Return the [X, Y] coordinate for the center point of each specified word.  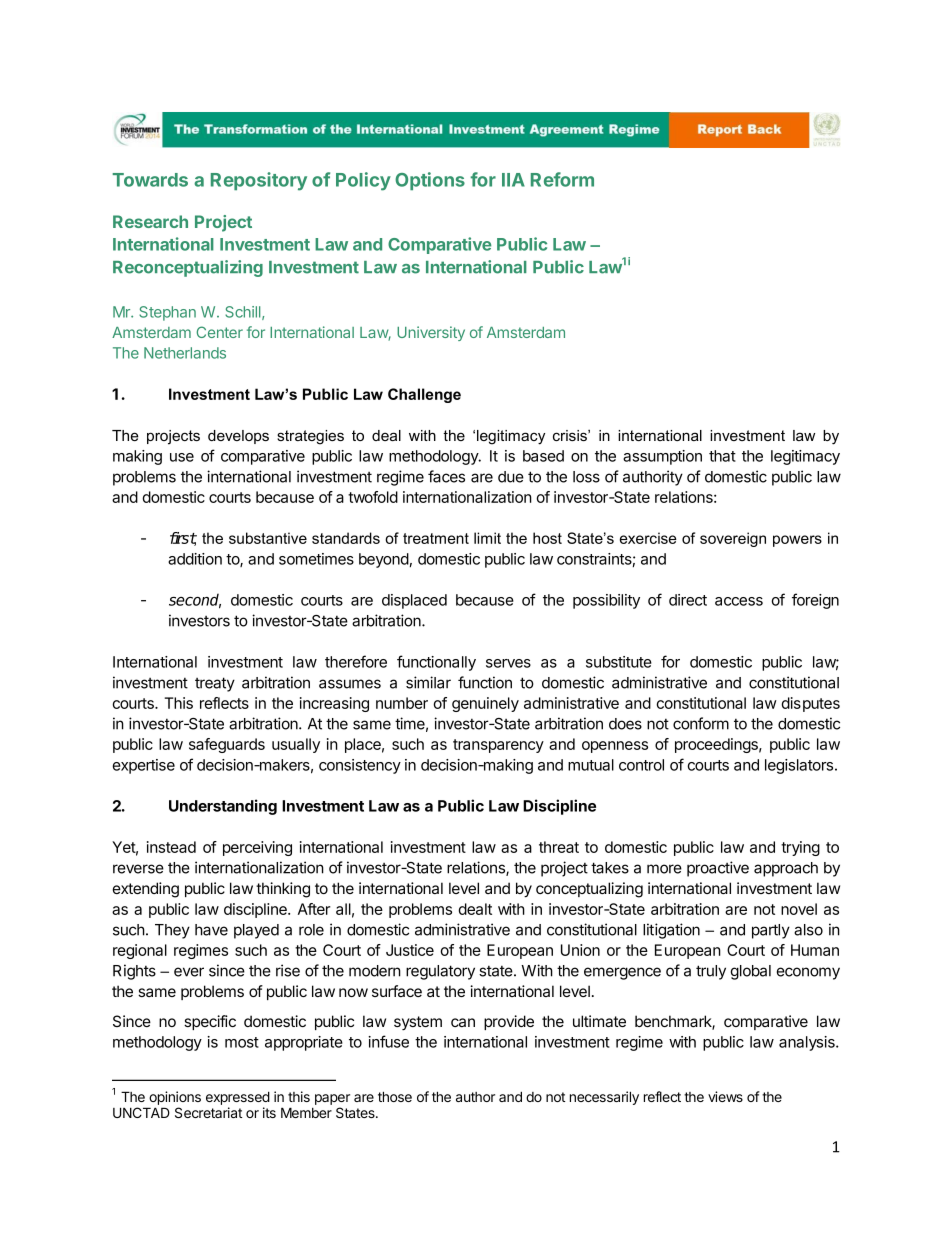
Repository [259, 181]
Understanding [223, 807]
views [725, 1096]
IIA [513, 180]
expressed [238, 1098]
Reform [562, 179]
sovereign [733, 539]
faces [446, 476]
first [183, 539]
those [395, 1096]
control [641, 765]
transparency [498, 746]
